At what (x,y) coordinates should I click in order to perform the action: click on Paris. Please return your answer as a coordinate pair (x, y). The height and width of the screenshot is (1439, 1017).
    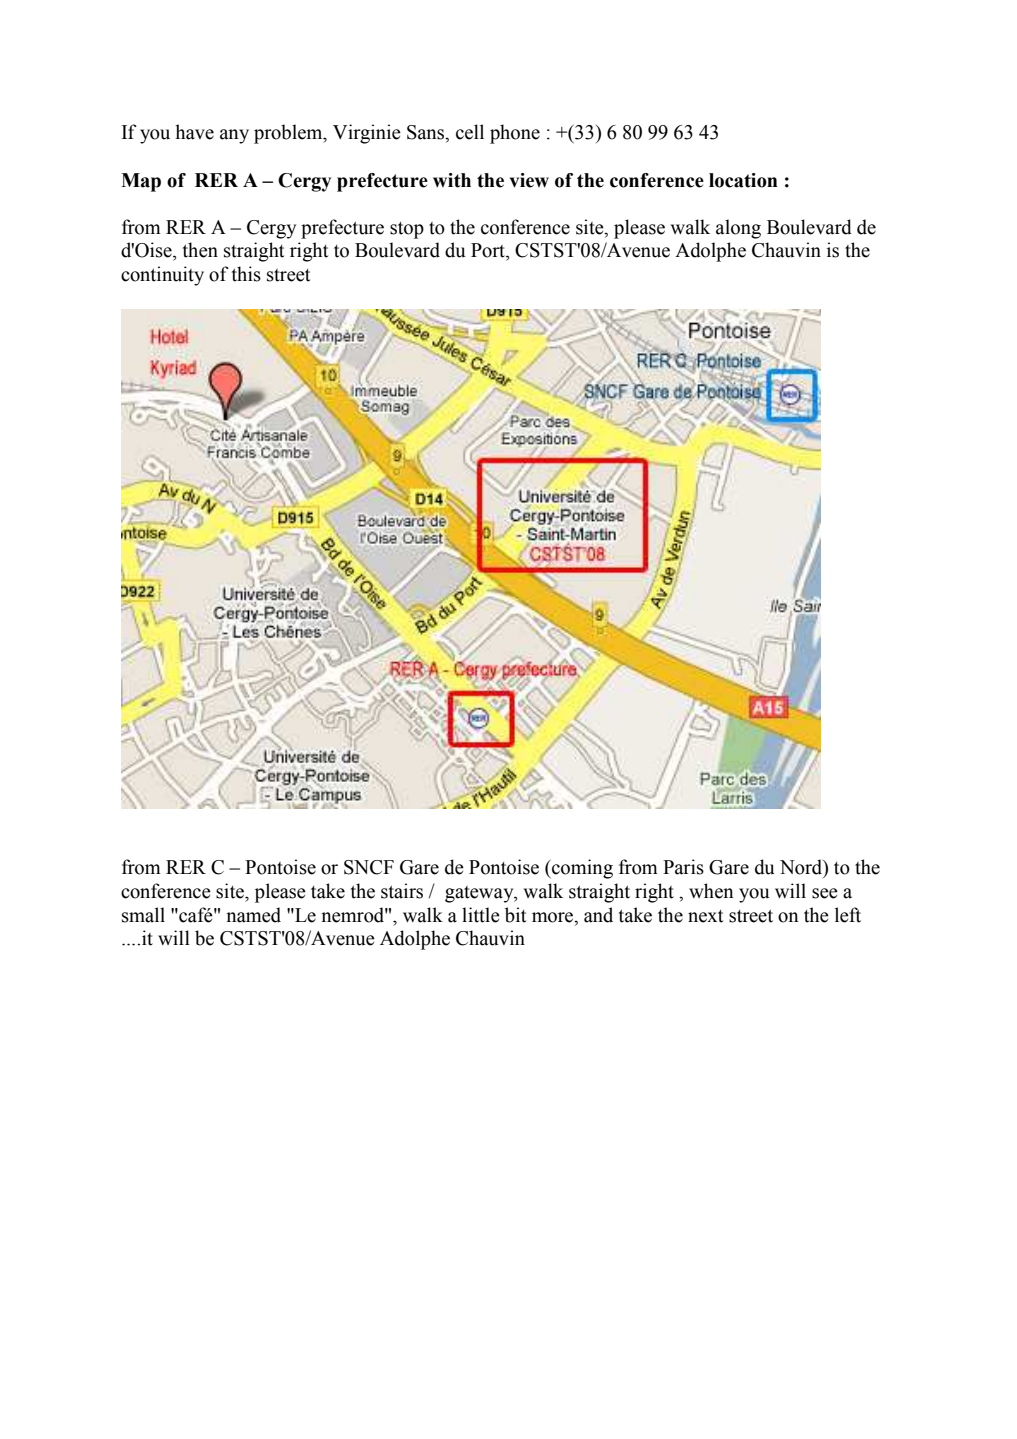
    Looking at the image, I should click on (683, 867).
